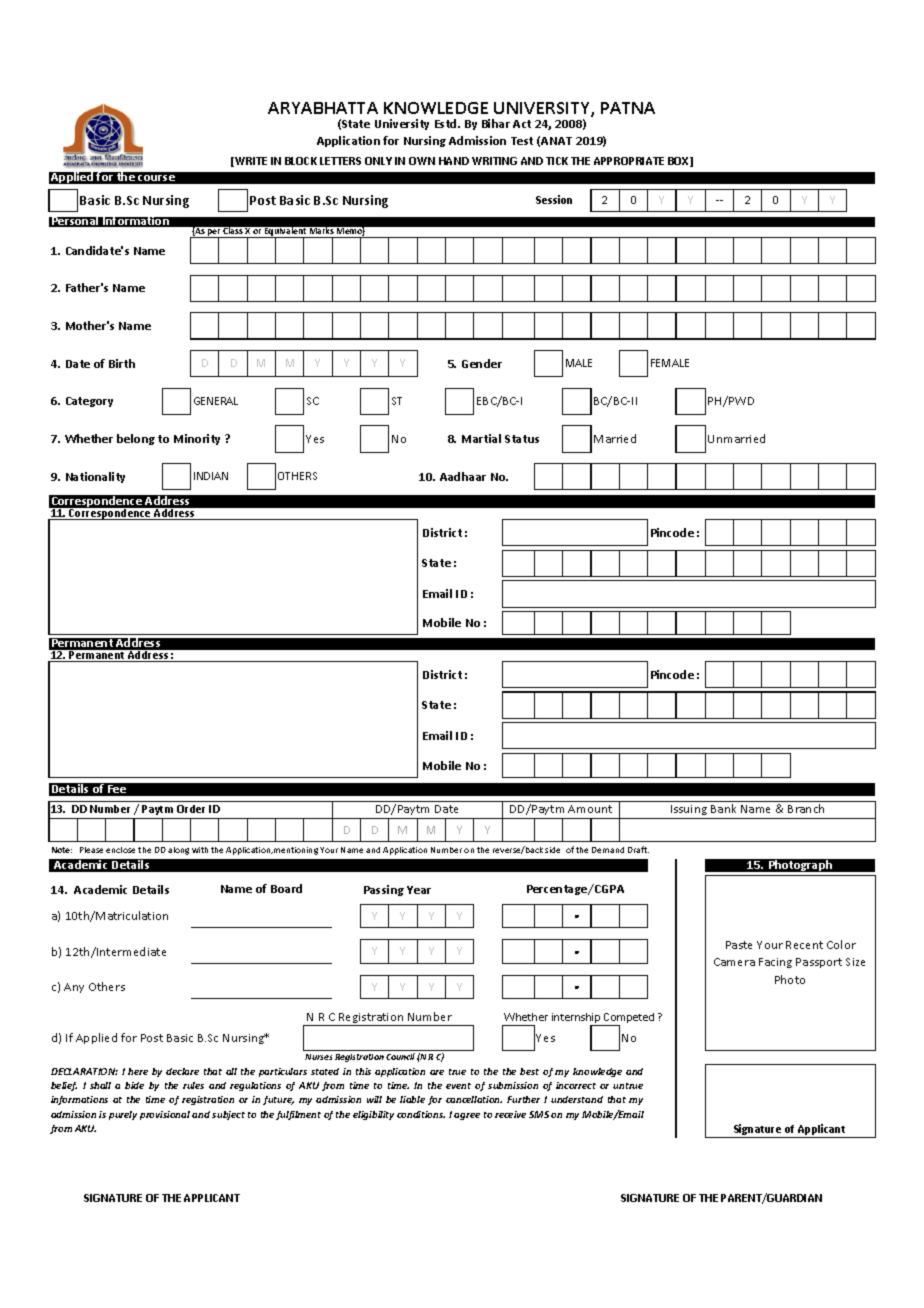  Describe the element at coordinates (134, 1085) in the screenshot. I see `bide` at that location.
